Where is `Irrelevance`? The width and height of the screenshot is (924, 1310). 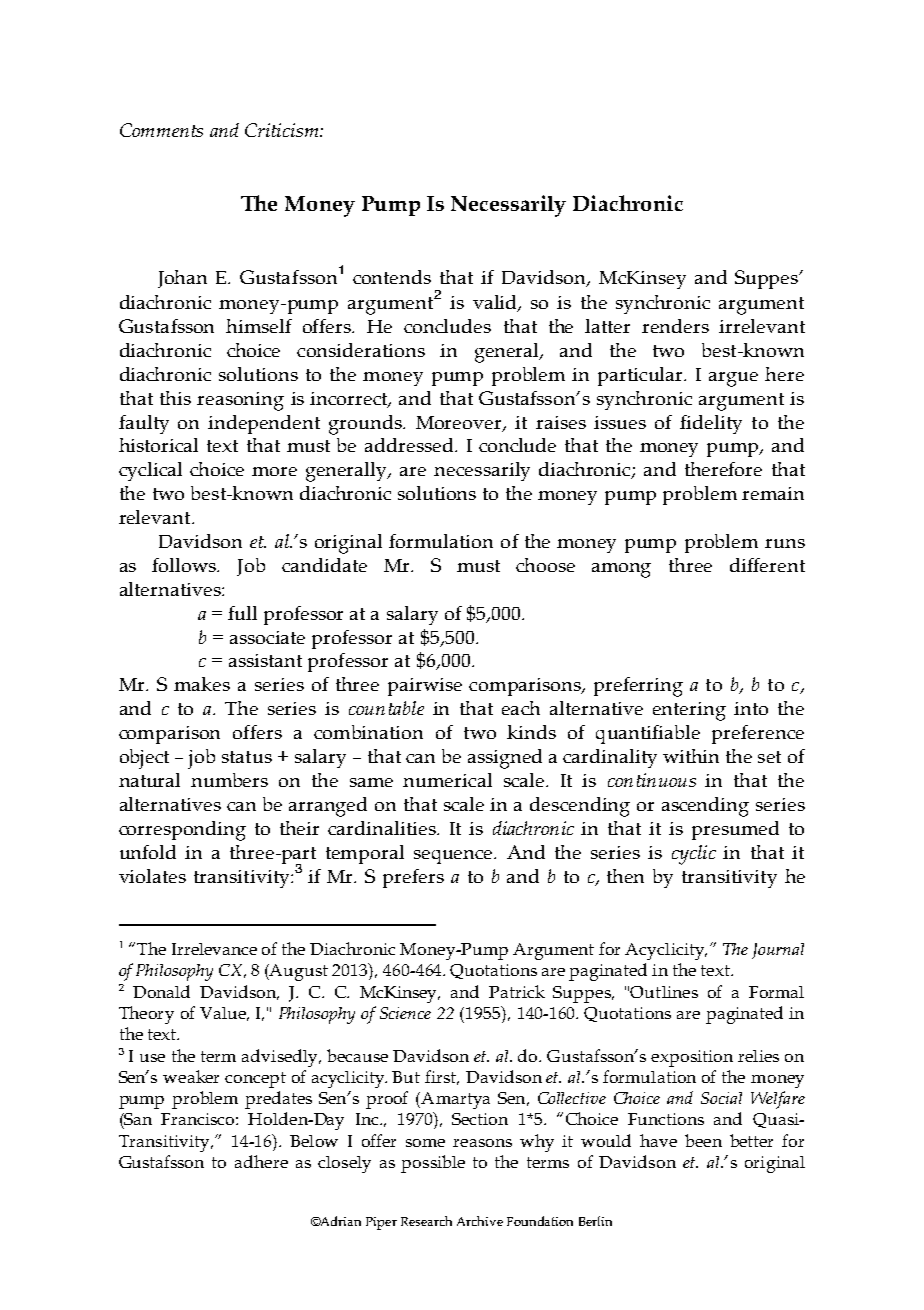
Irrelevance is located at coordinates (214, 949).
